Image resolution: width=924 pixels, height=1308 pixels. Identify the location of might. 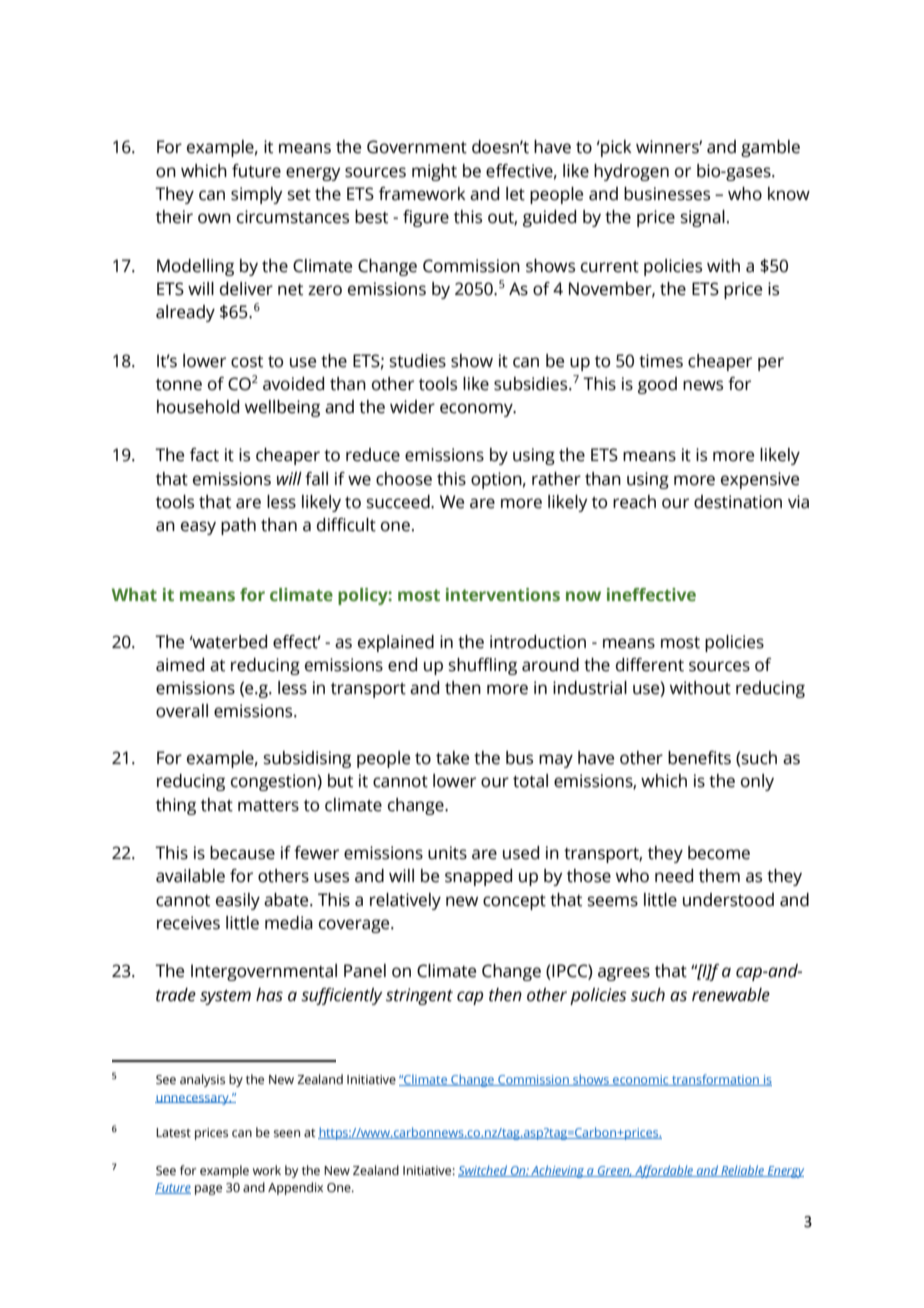
(434, 172).
